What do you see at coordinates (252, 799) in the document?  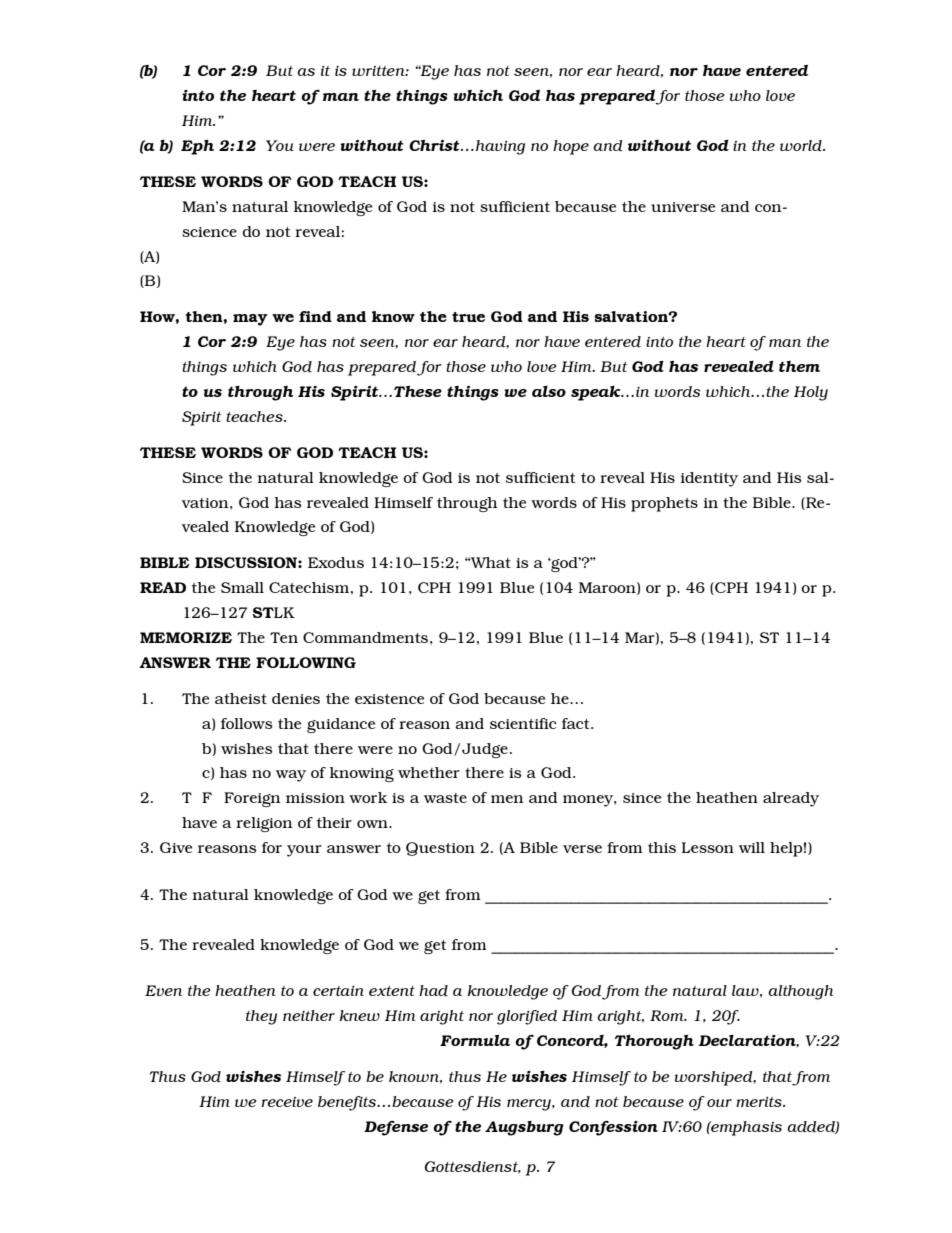 I see `Foreign` at bounding box center [252, 799].
